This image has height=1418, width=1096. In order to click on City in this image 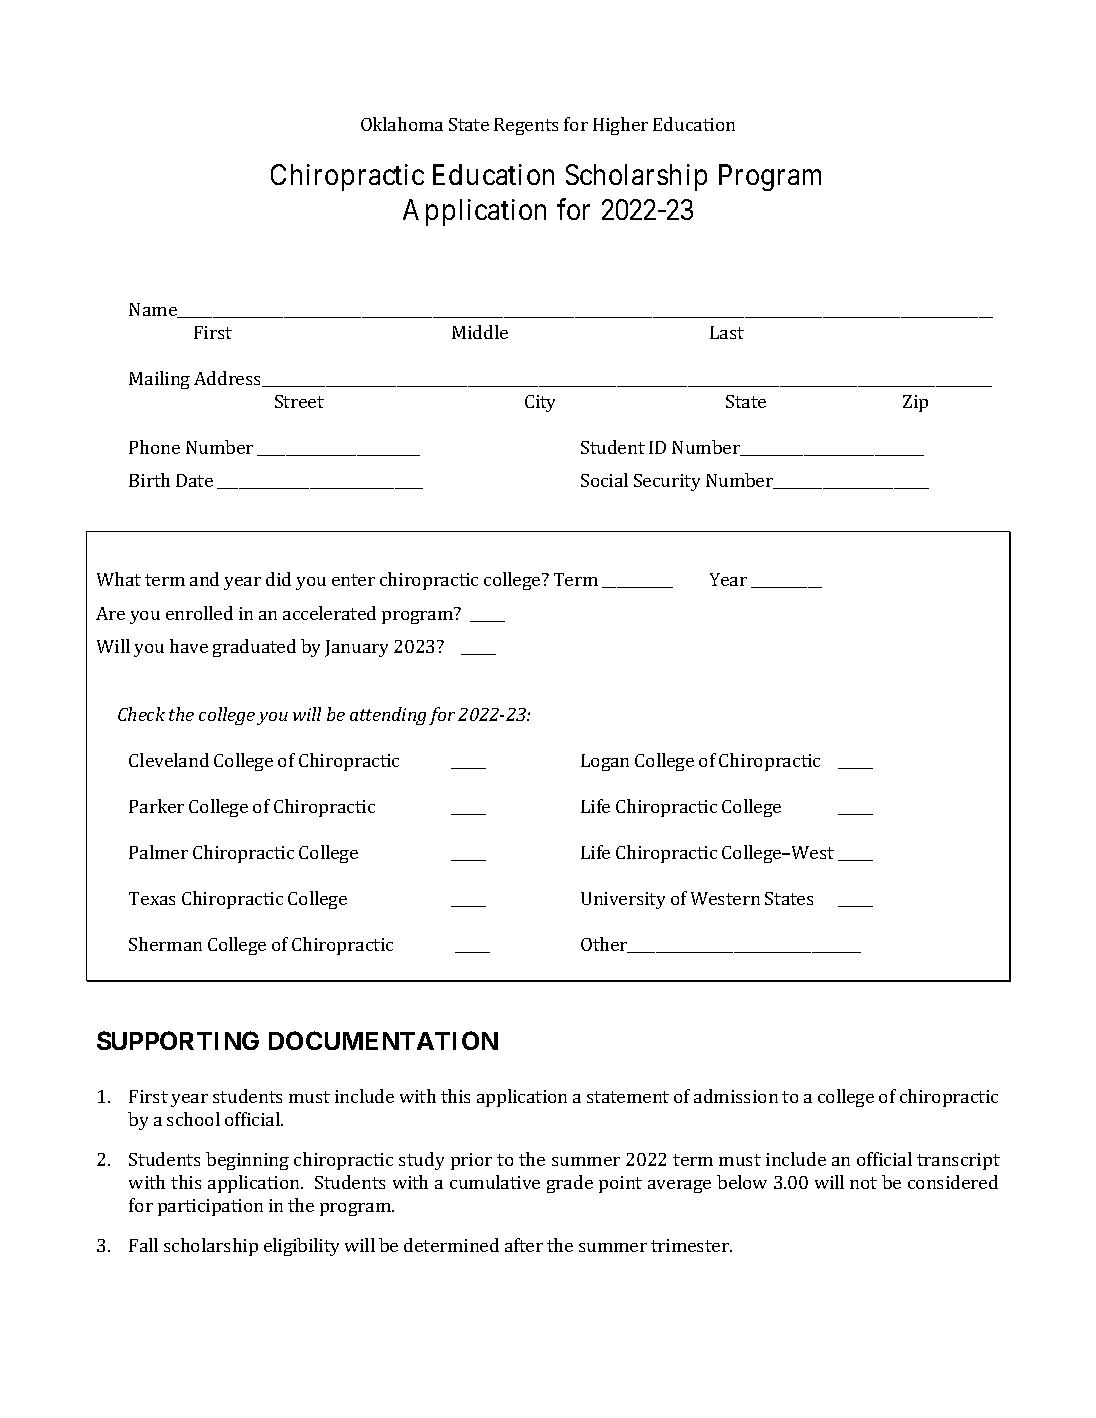, I will do `click(540, 403)`.
